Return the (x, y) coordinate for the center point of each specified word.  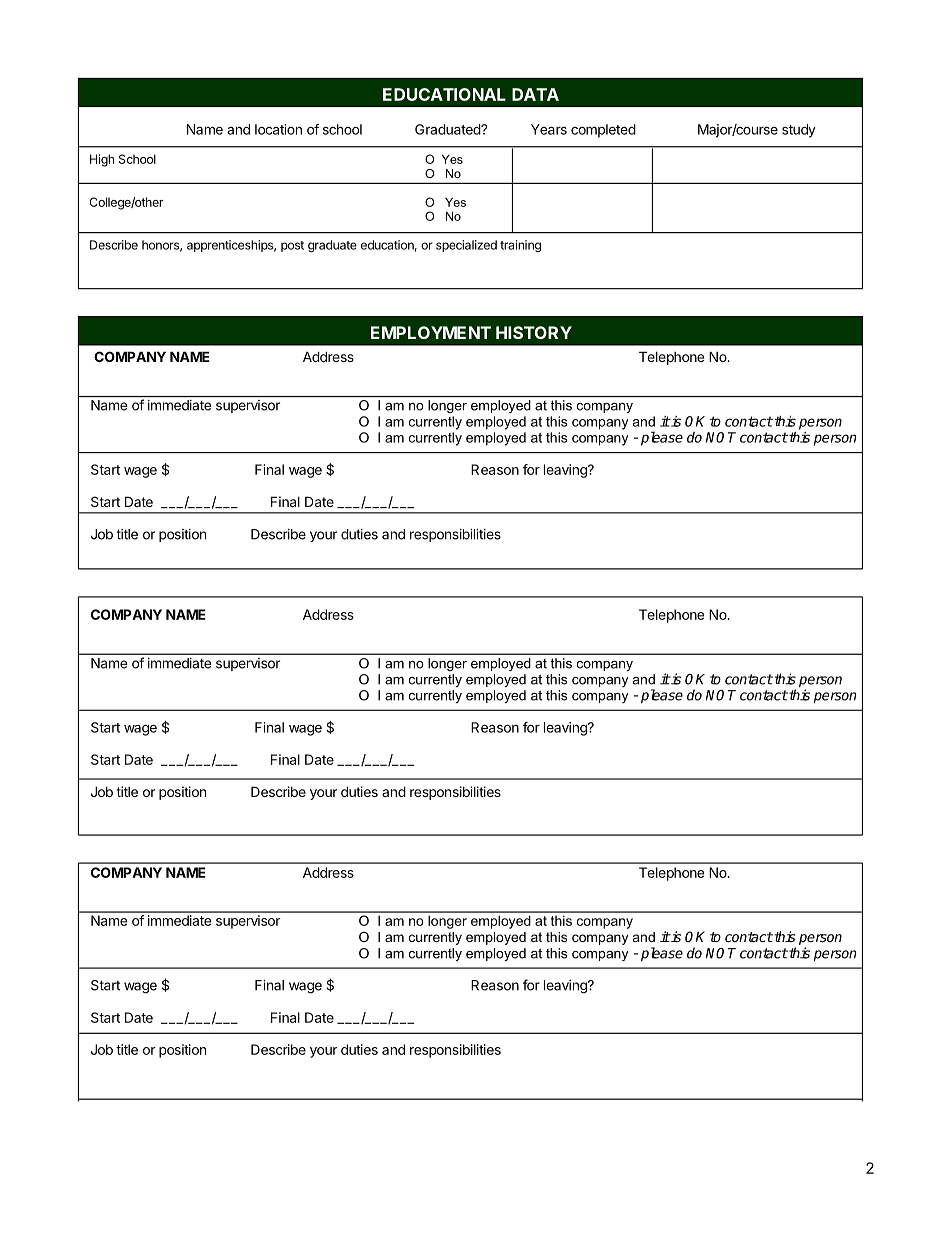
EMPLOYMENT (431, 332)
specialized (466, 246)
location (278, 129)
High (102, 160)
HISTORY (534, 332)
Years (549, 129)
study (799, 131)
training (520, 246)
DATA (535, 94)
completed (603, 131)
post (292, 246)
